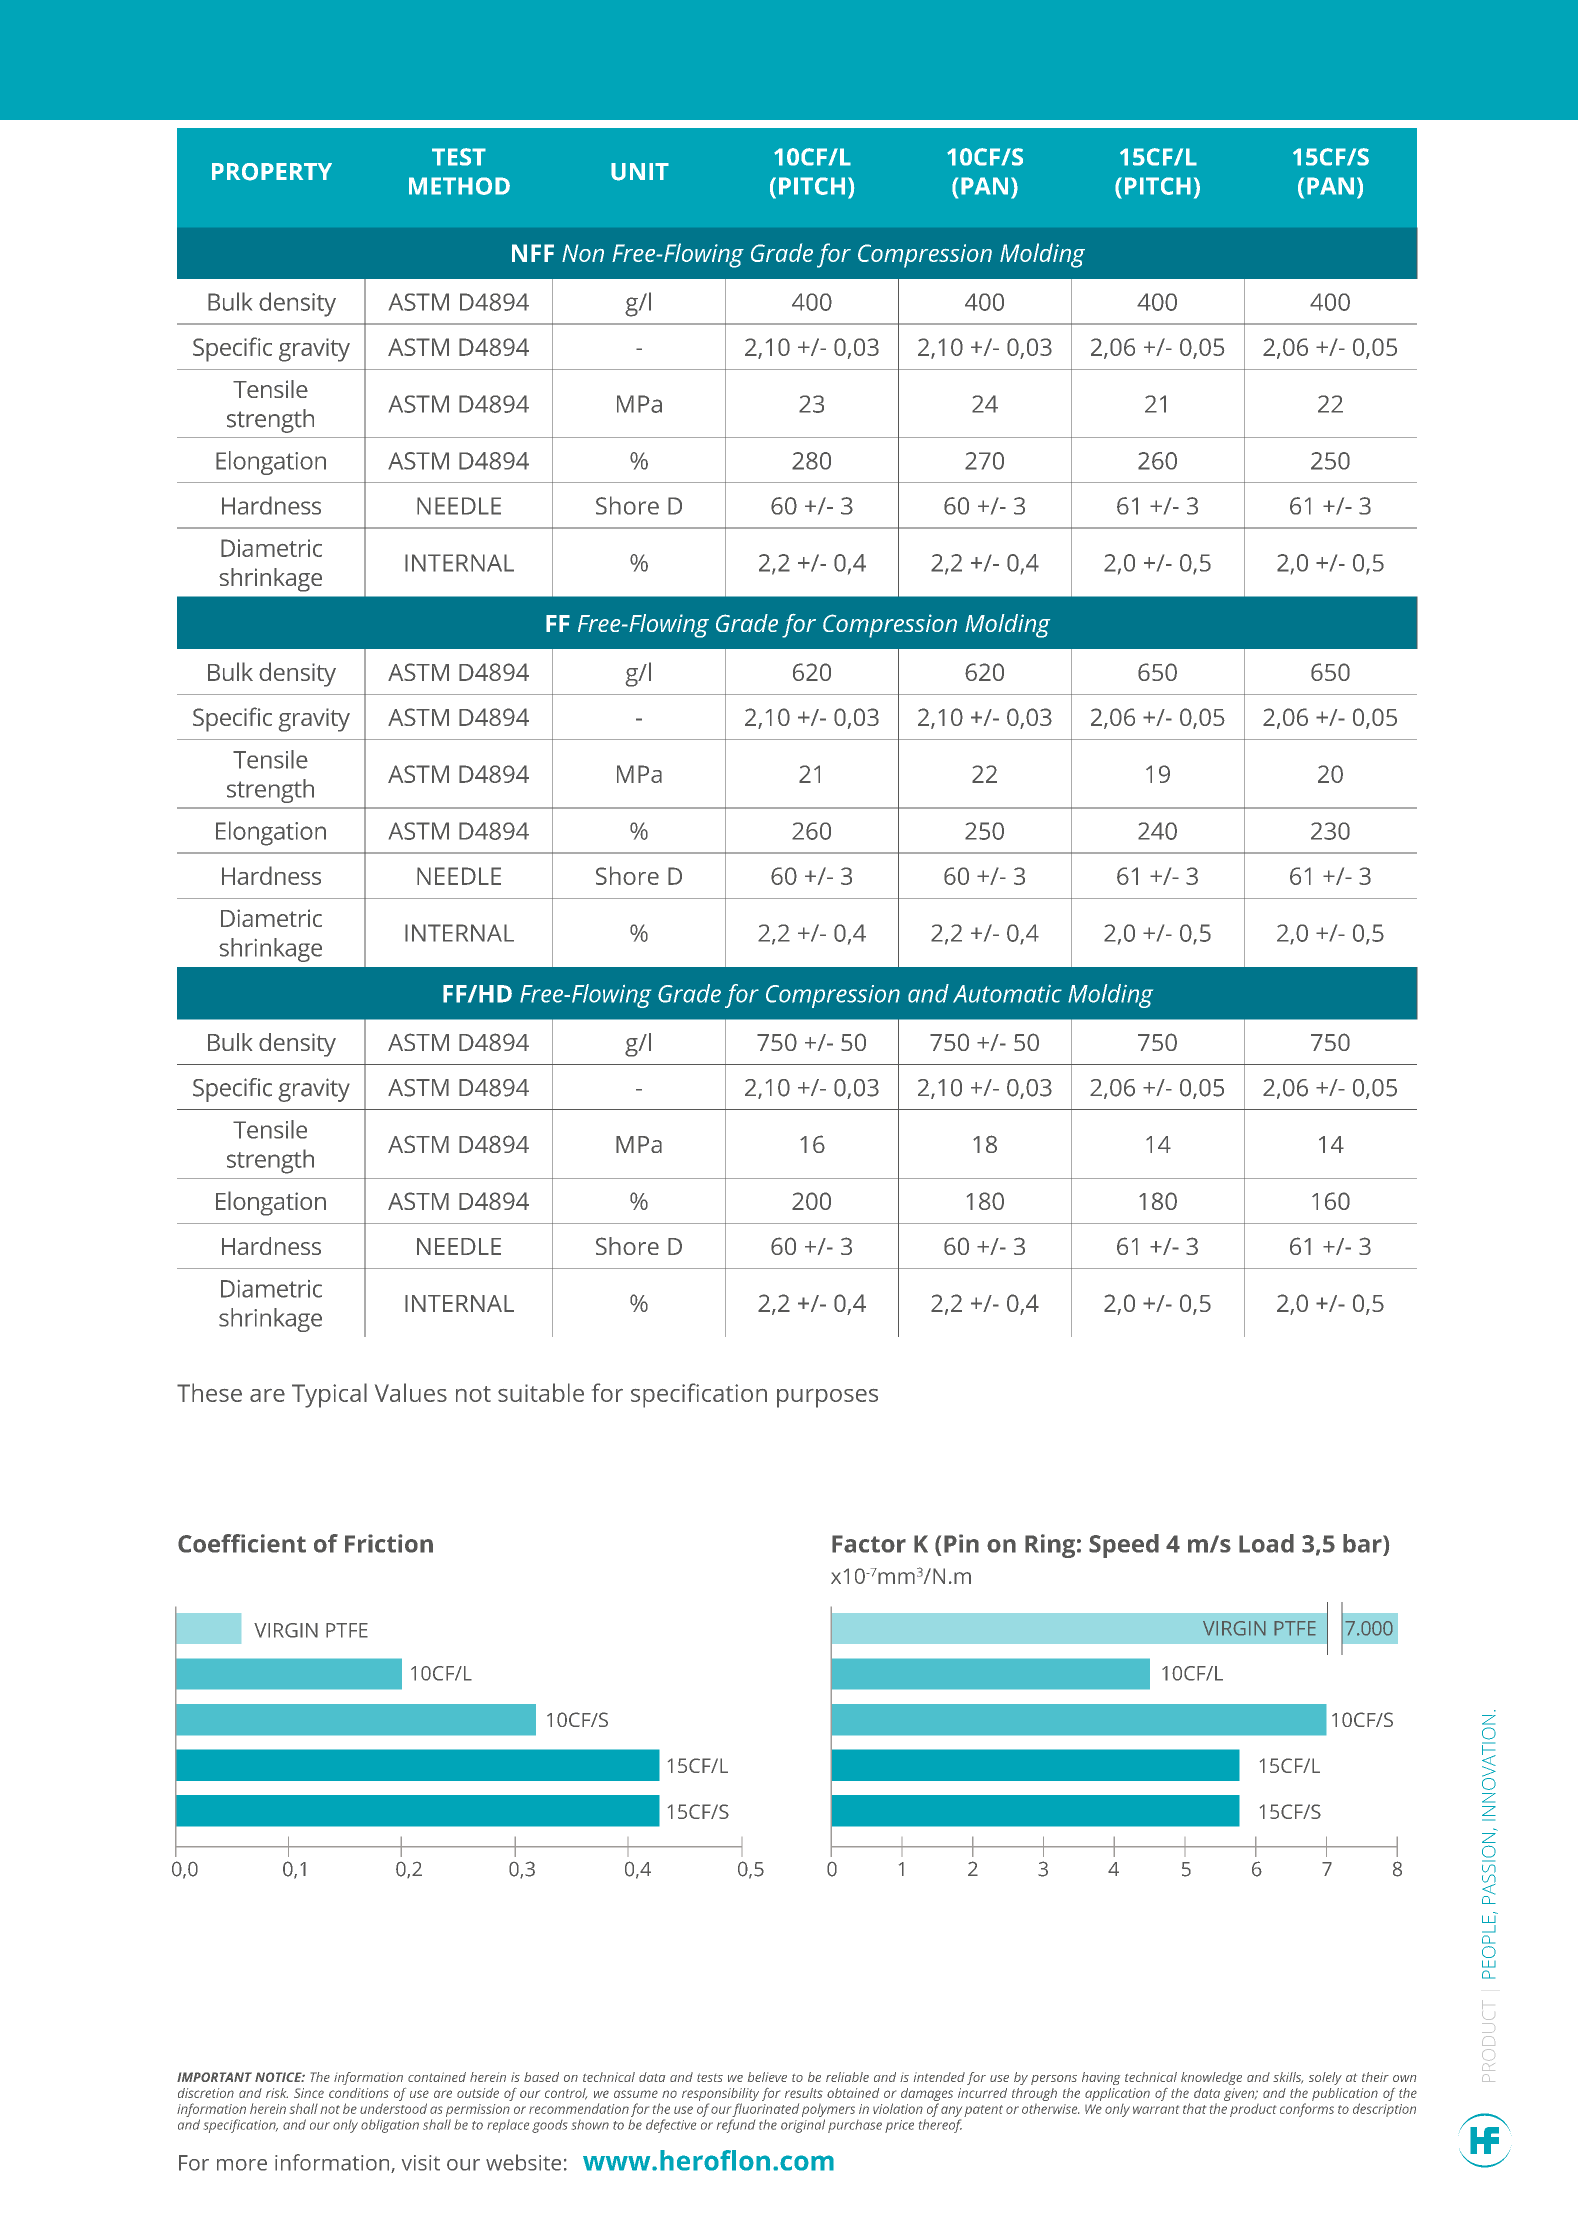  I want to click on PROPERTY, so click(272, 172).
